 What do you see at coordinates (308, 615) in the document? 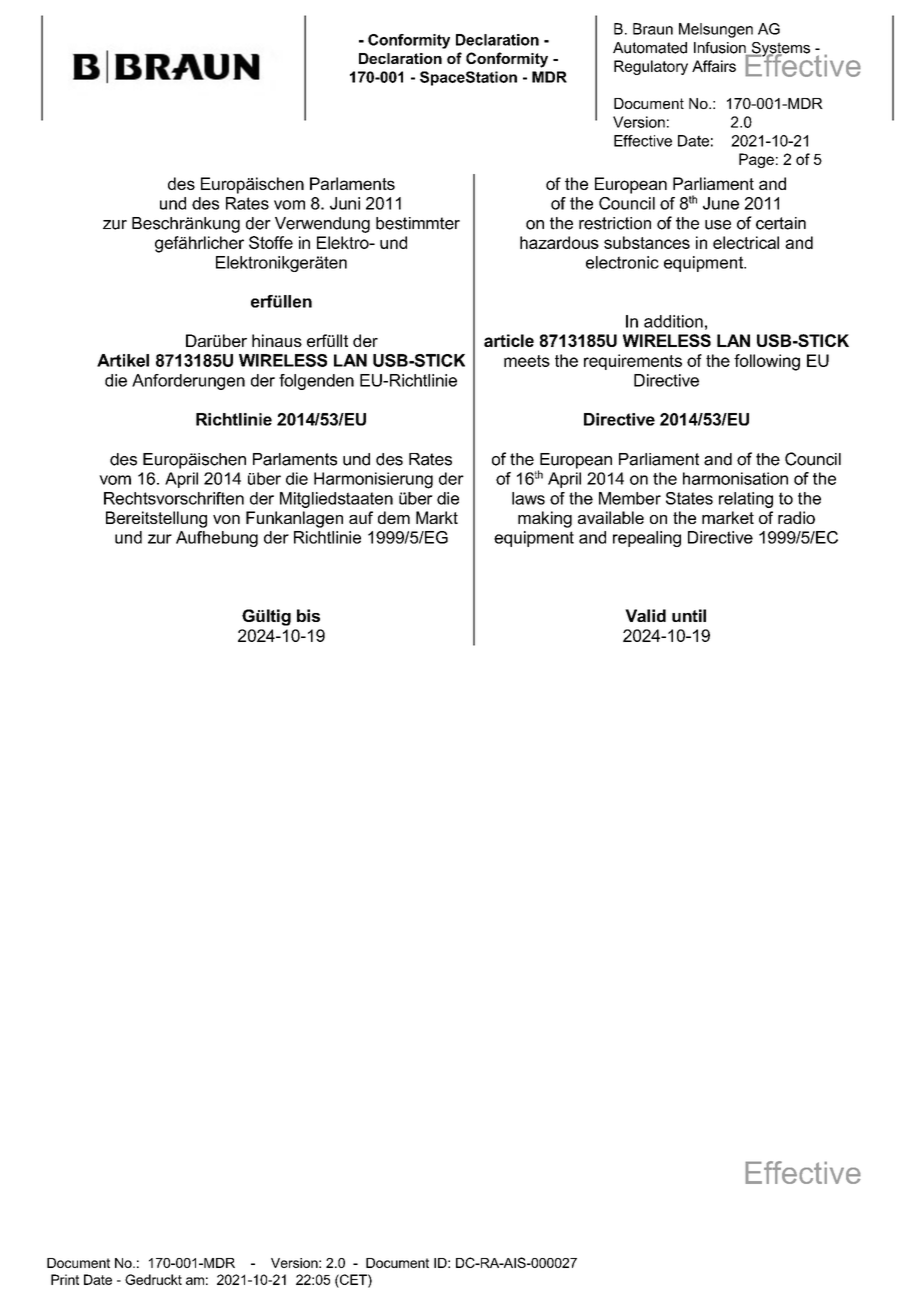
I see `bis` at bounding box center [308, 615].
